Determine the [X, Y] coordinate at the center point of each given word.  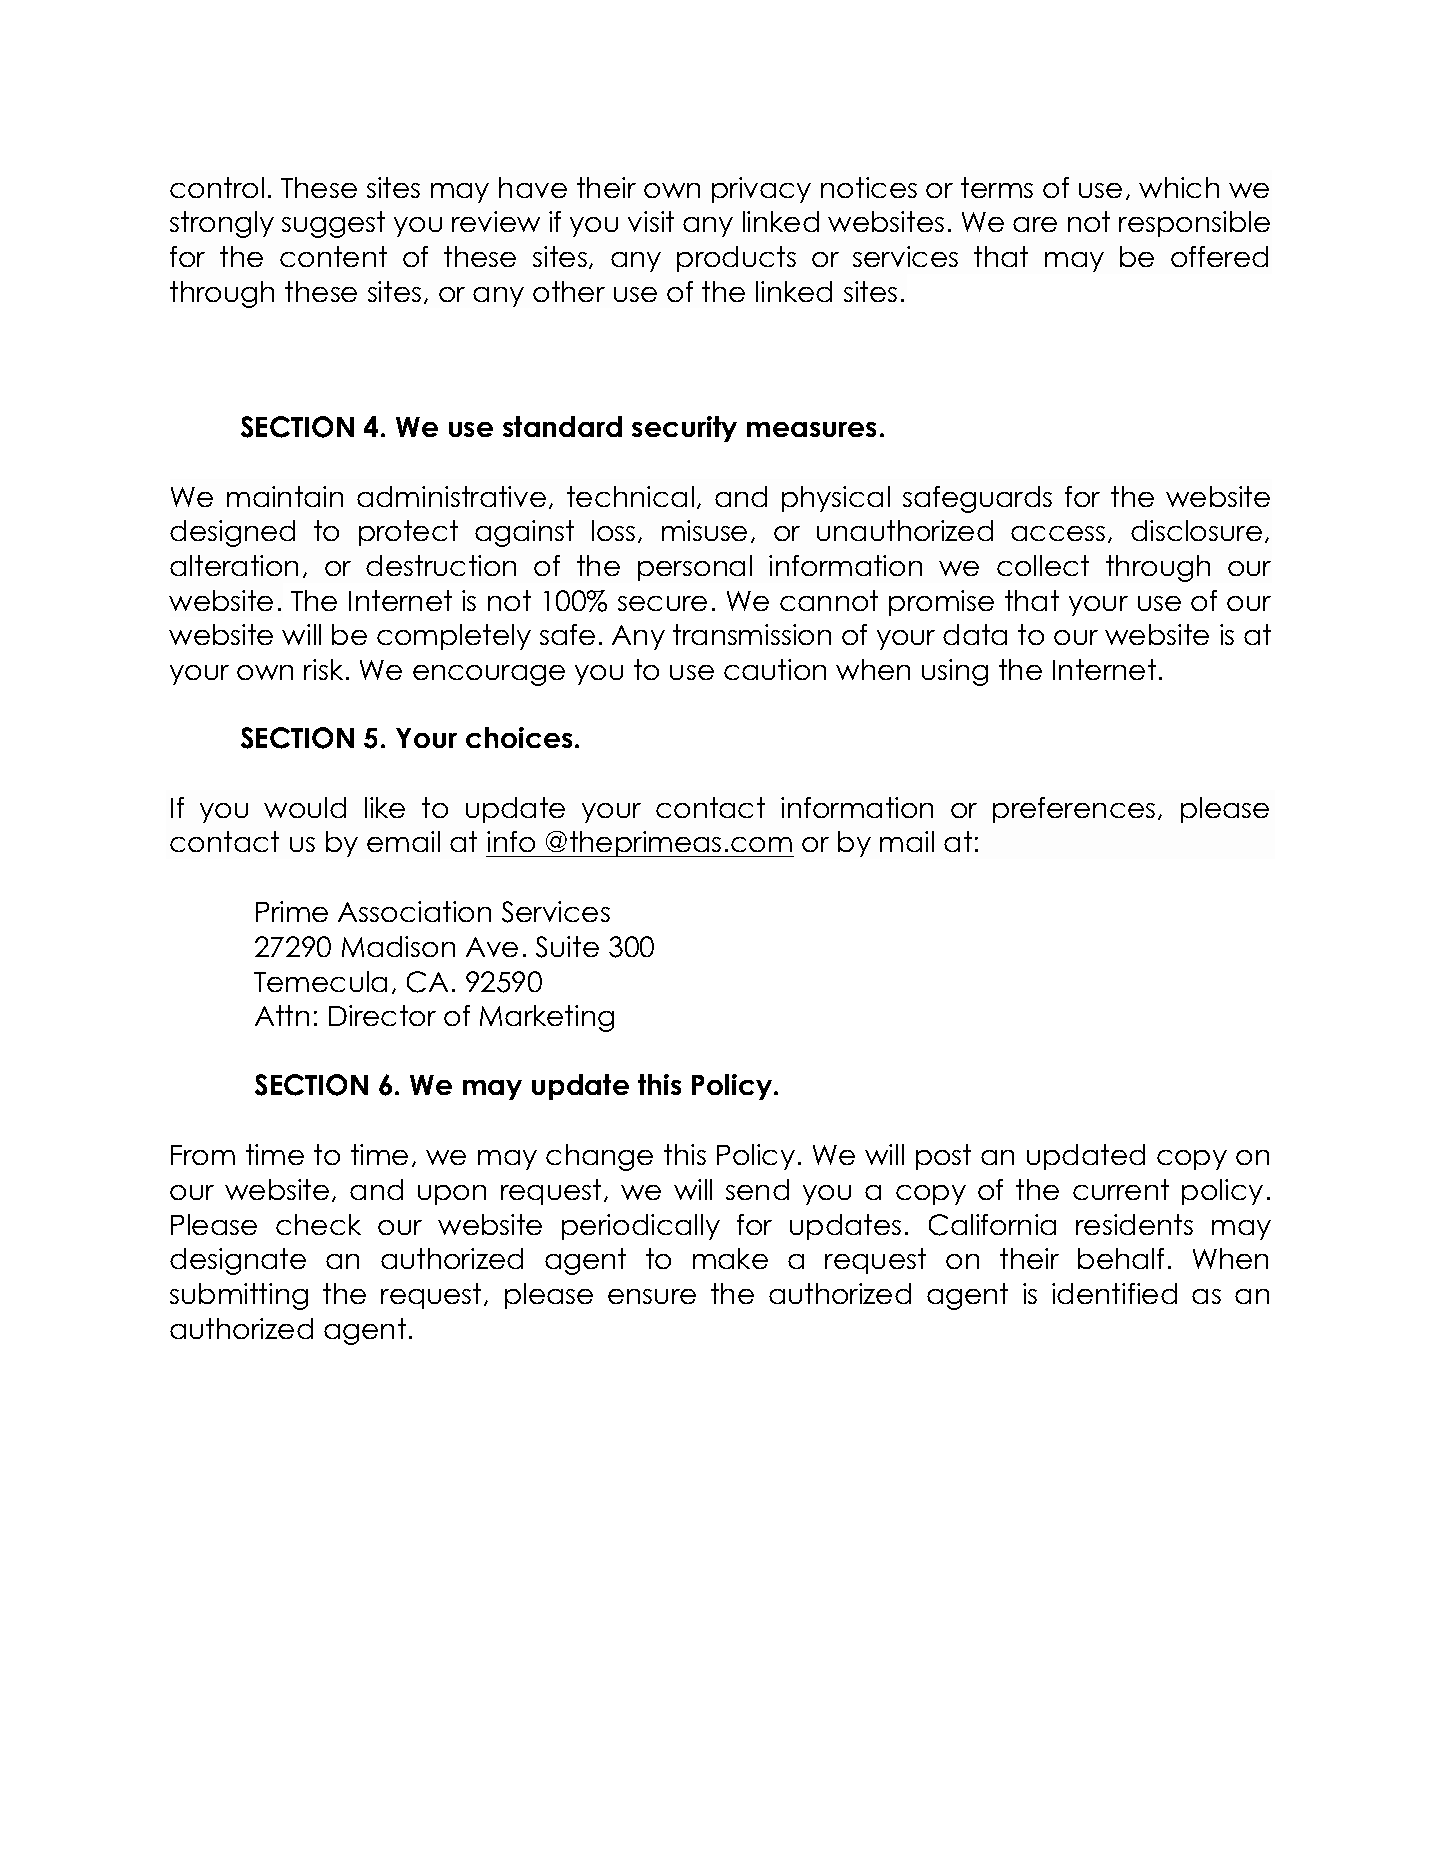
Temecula [320, 981]
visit [651, 221]
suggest [333, 224]
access [1058, 533]
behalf [1121, 1258]
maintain [285, 496]
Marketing [547, 1018]
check [318, 1224]
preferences [1074, 810]
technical [630, 496]
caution [775, 669]
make [730, 1258]
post [943, 1157]
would [305, 807]
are [1035, 224]
